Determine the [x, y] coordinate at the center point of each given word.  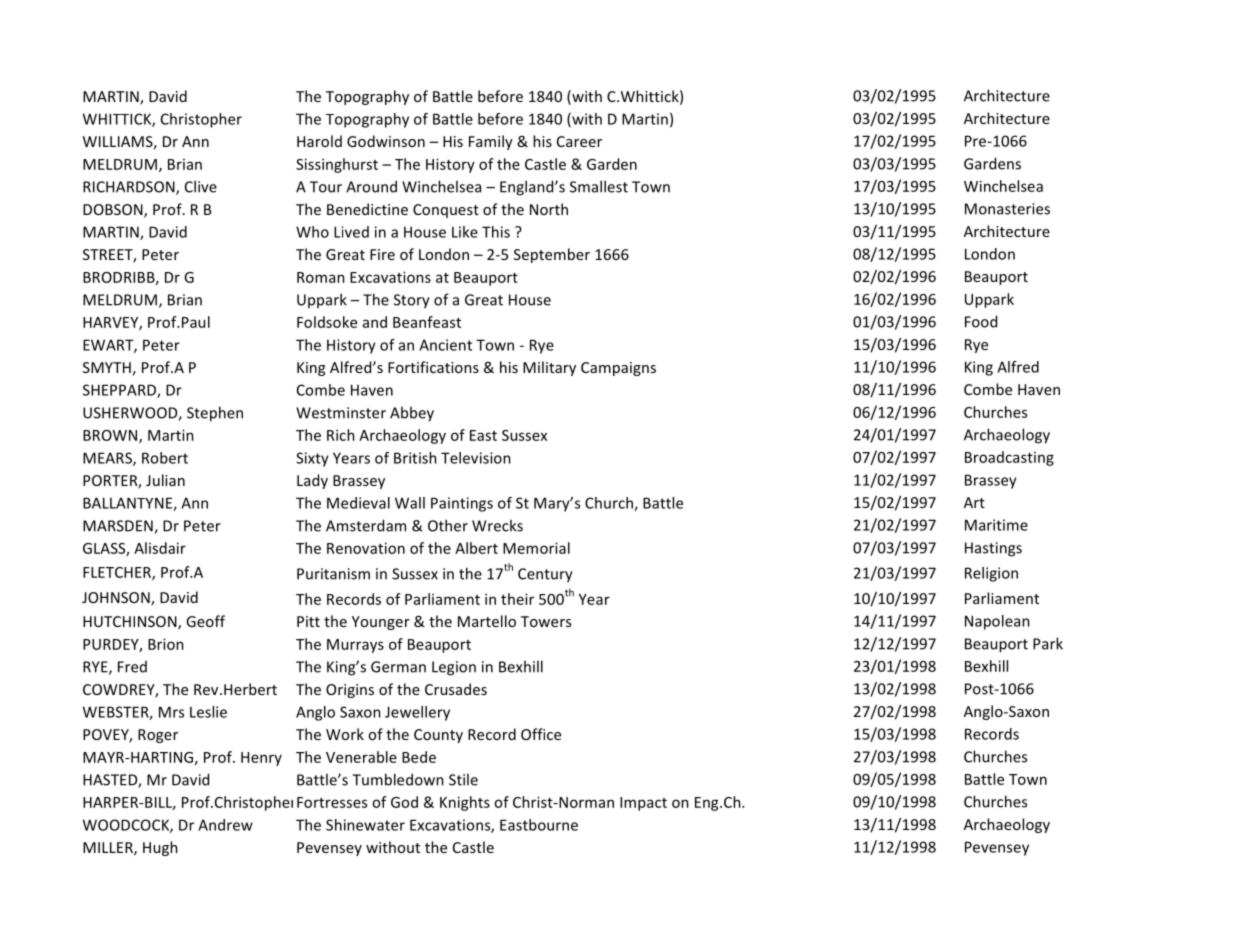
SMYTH [107, 367]
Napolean [997, 622]
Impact [643, 804]
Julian [165, 480]
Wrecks [497, 525]
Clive [201, 186]
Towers [546, 621]
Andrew [225, 825]
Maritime [996, 525]
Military [549, 368]
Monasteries [1007, 209]
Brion [166, 644]
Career [579, 141]
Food [981, 321]
